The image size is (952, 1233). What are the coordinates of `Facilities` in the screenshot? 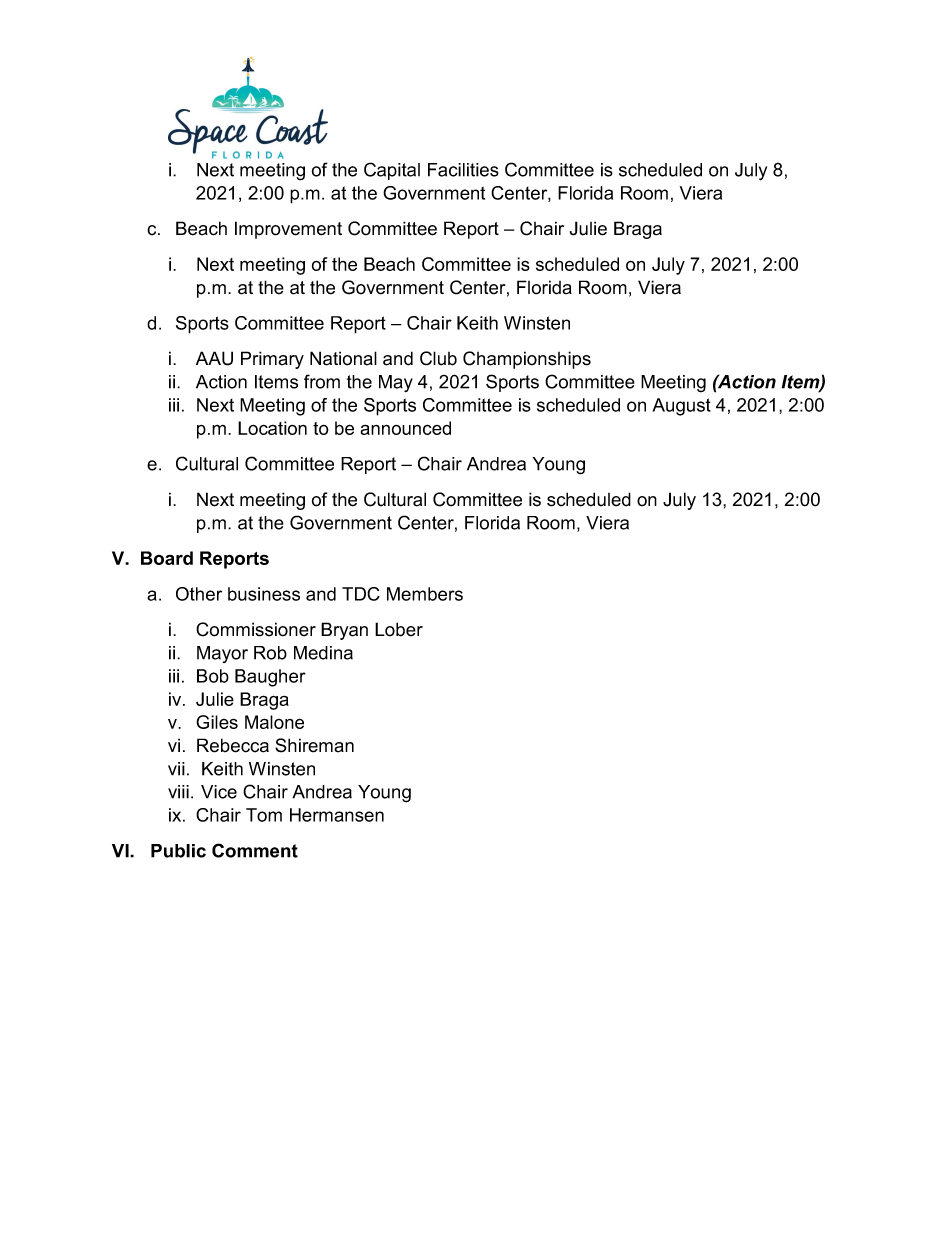 It's located at (463, 170).
